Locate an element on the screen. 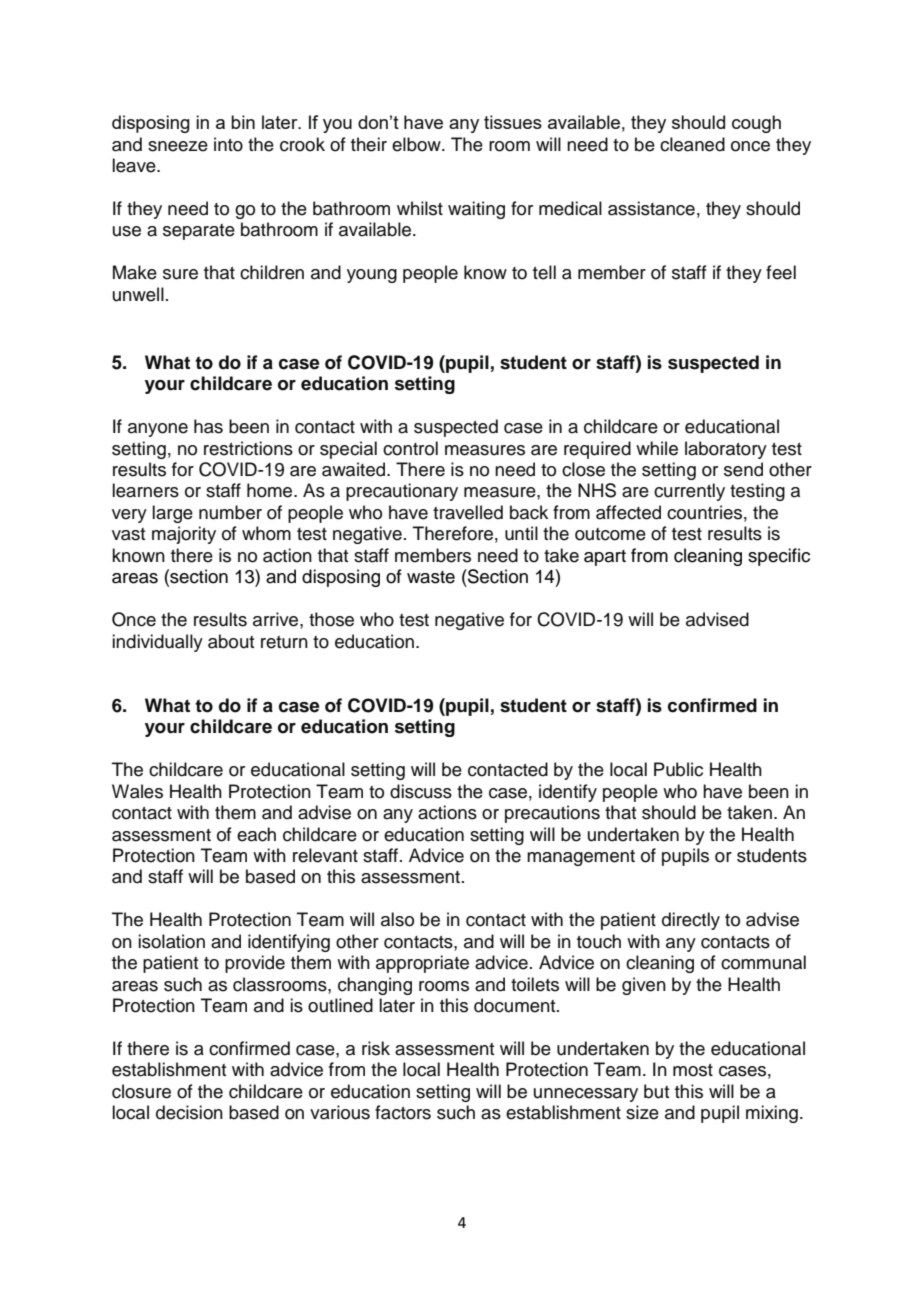 Image resolution: width=924 pixels, height=1308 pixels. specific is located at coordinates (779, 557).
